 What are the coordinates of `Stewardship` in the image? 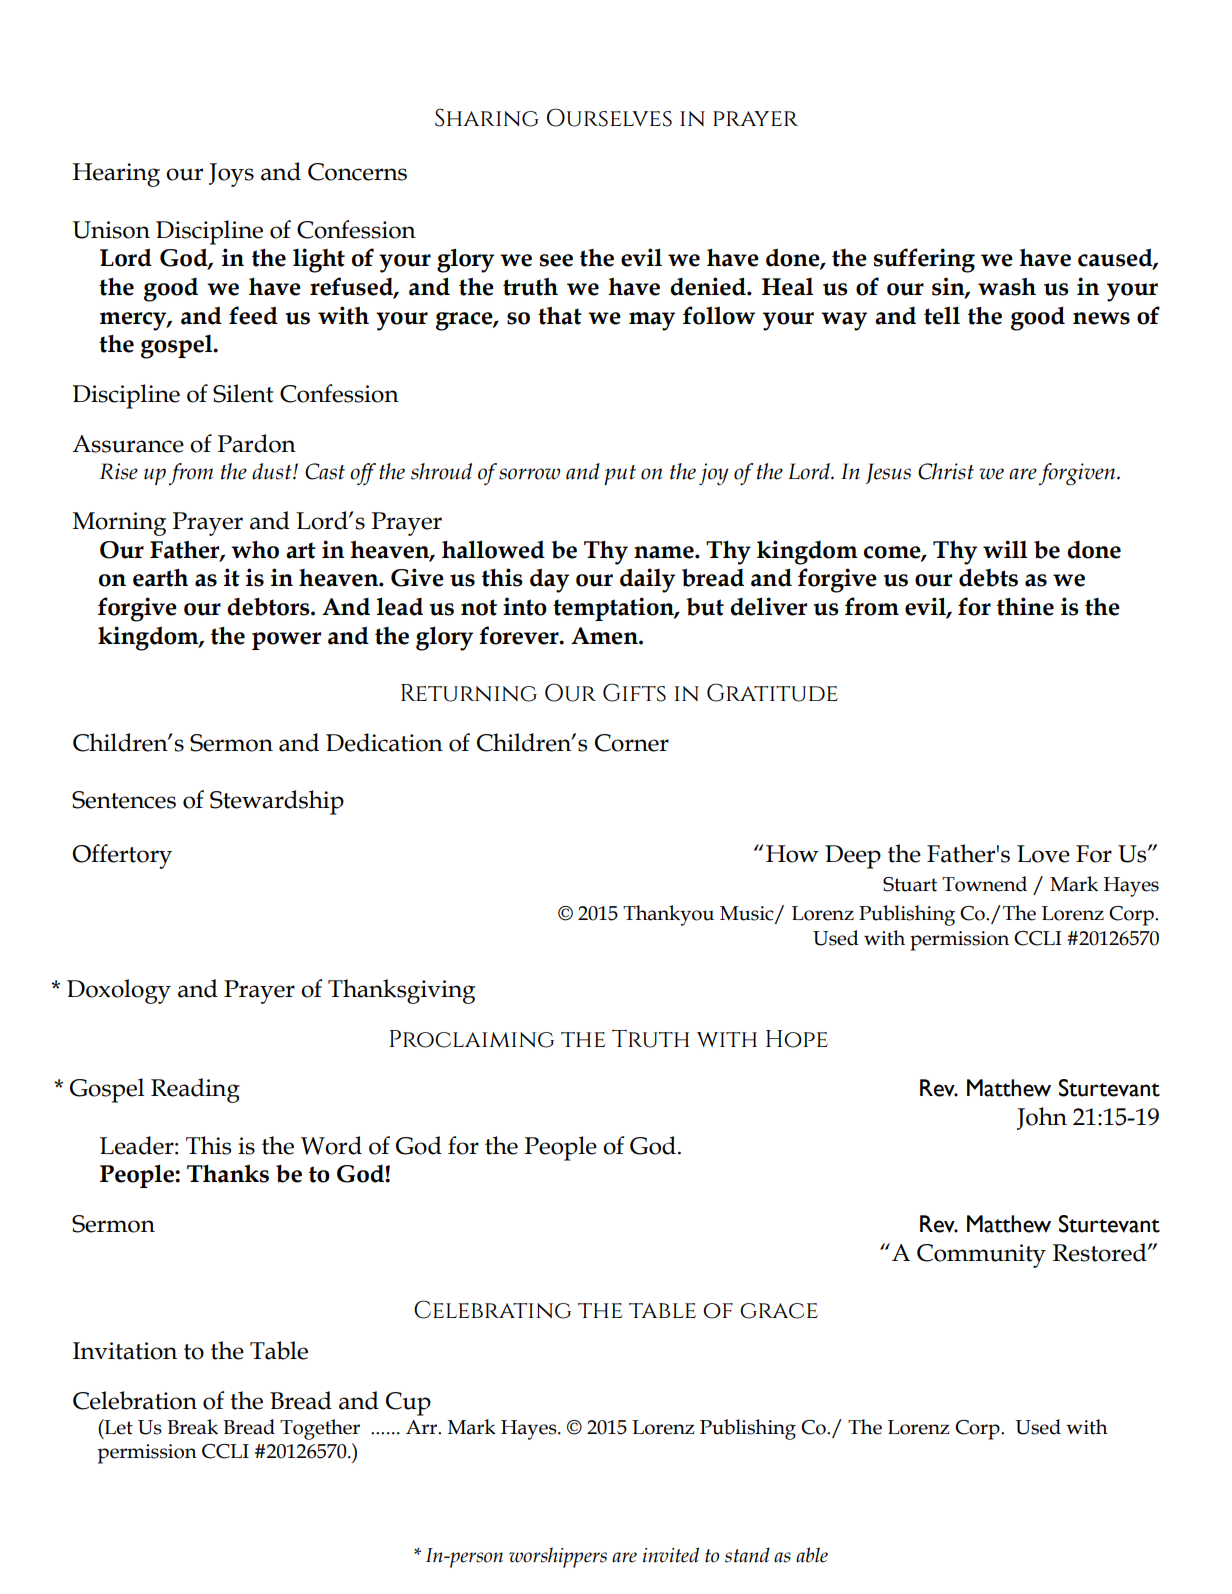 It's located at (277, 802).
